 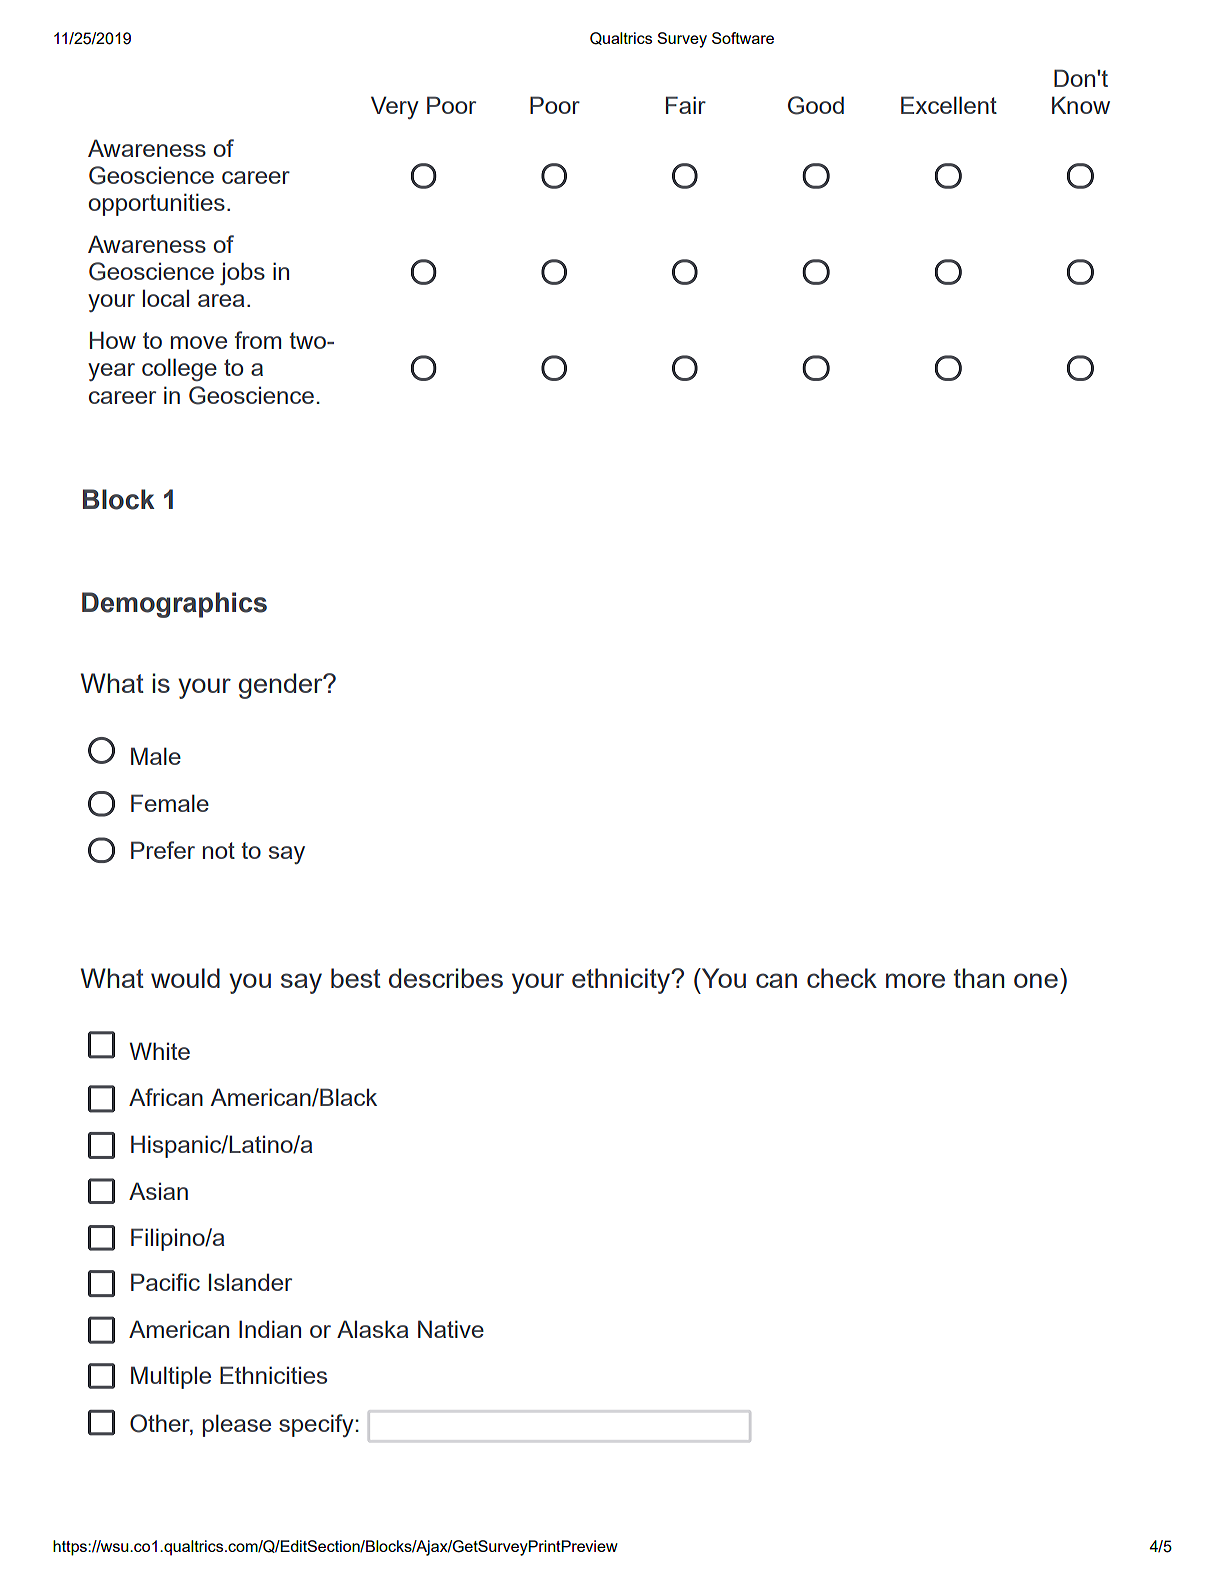 I want to click on Know, so click(x=1081, y=105).
